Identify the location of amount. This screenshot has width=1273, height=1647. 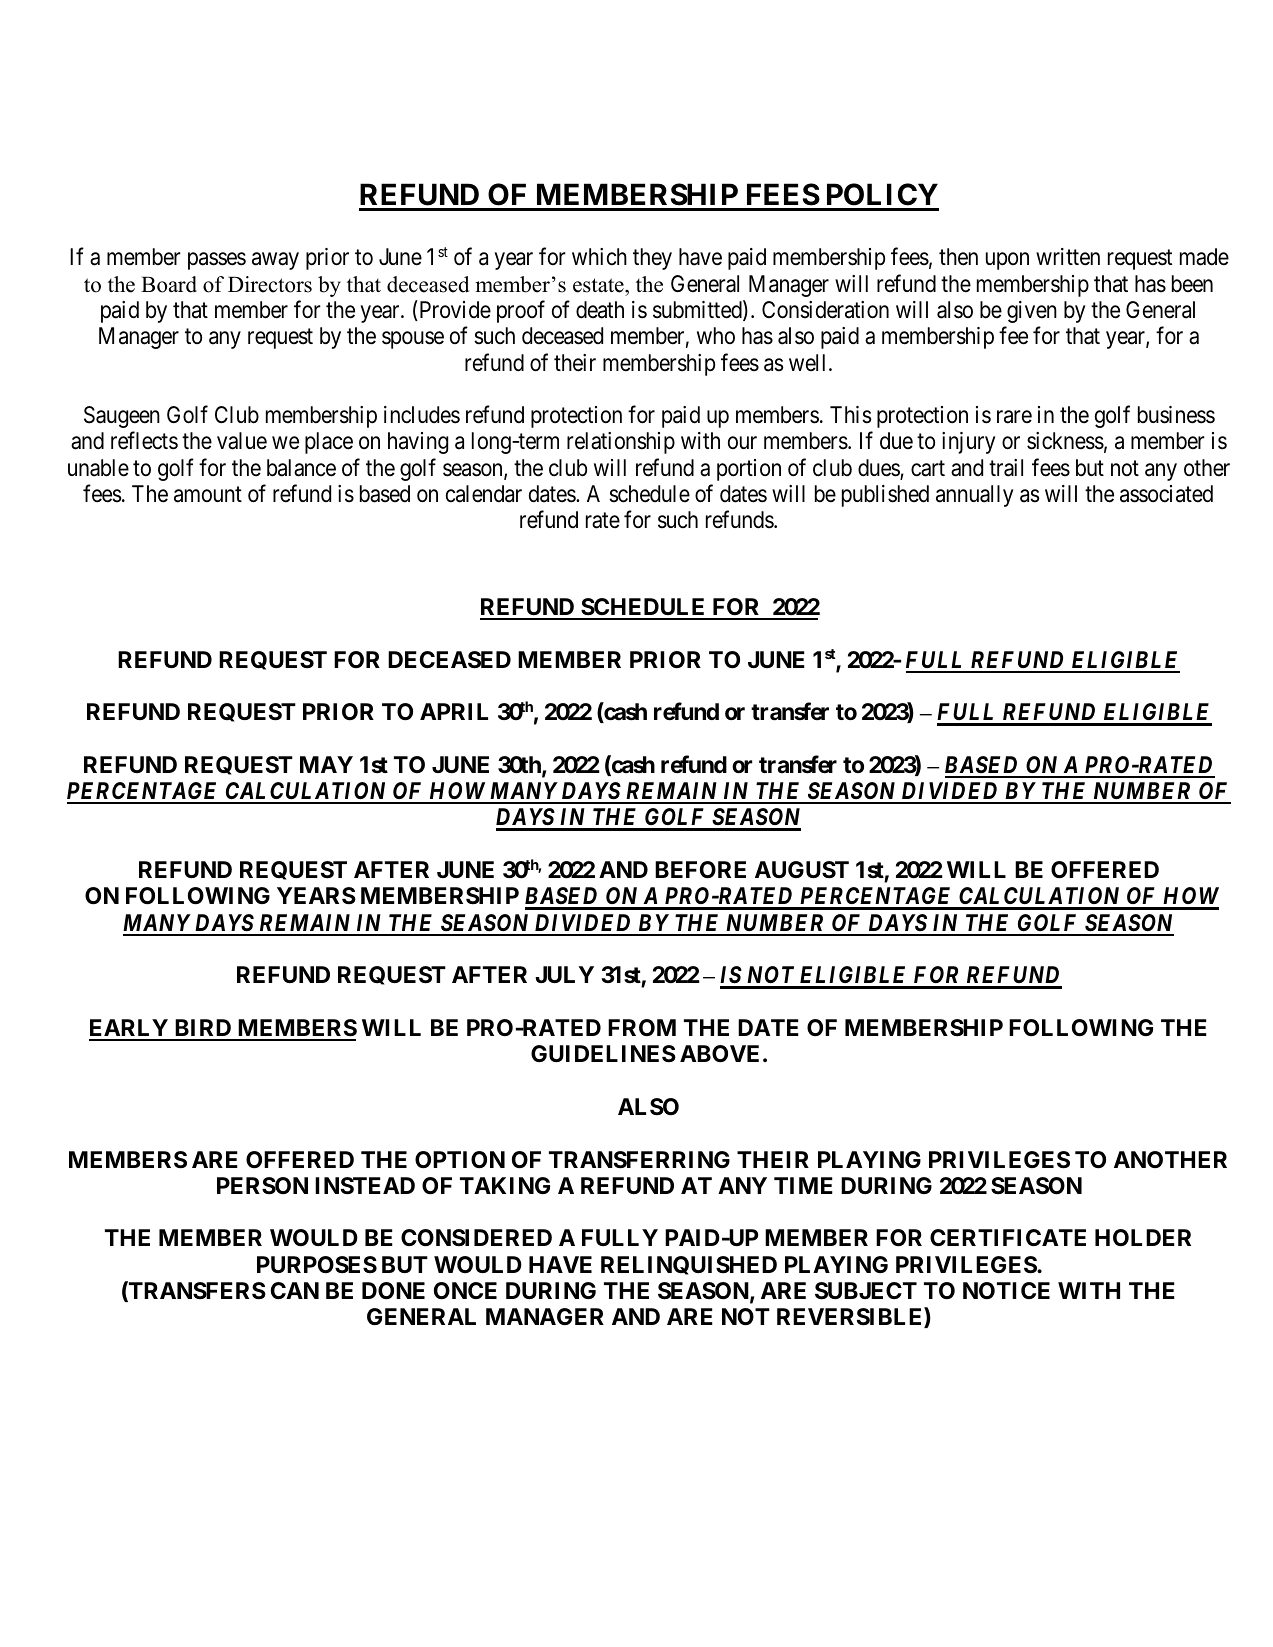
(208, 495).
